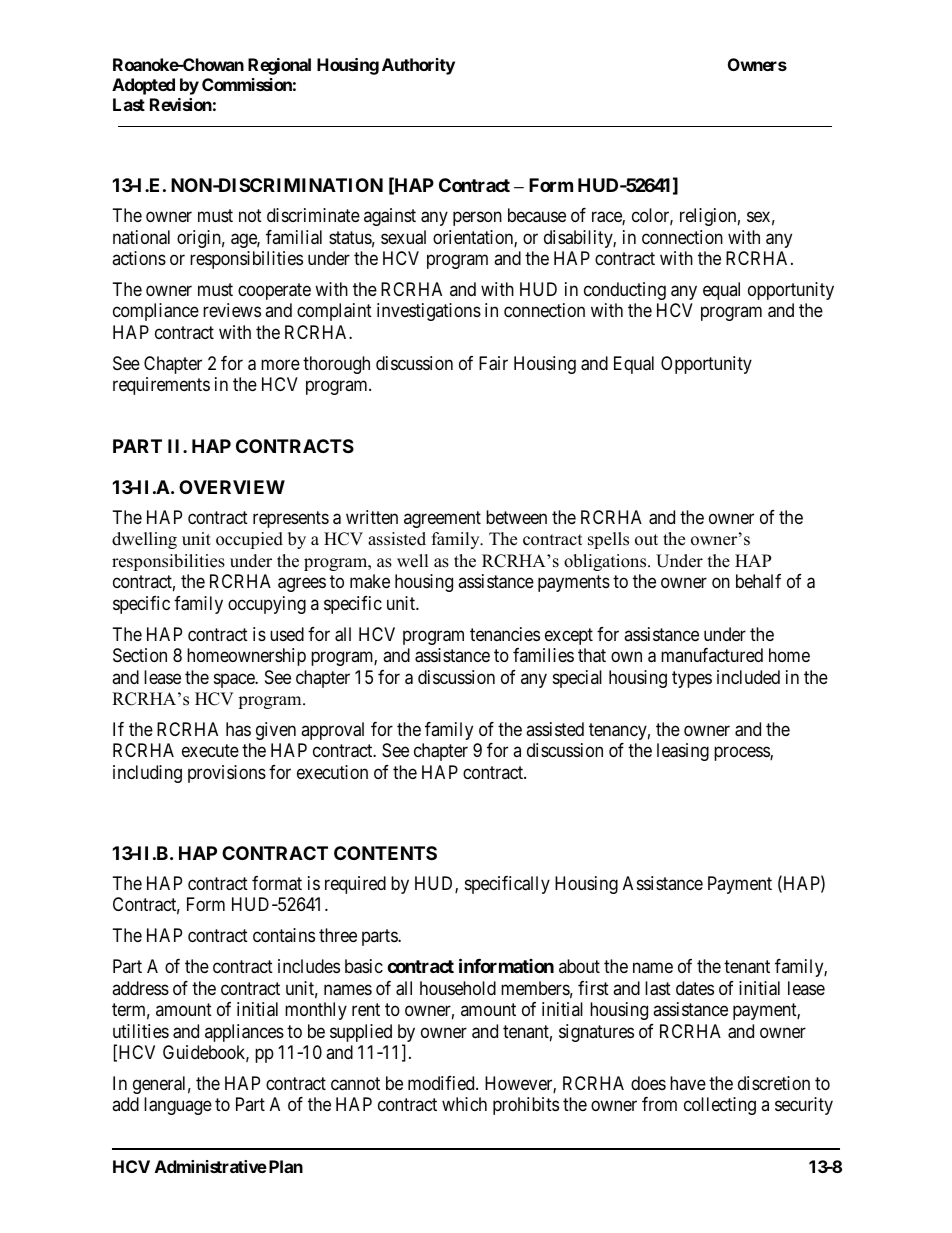 This page has height=1233, width=952. What do you see at coordinates (385, 853) in the page?
I see `CONTENTS` at bounding box center [385, 853].
